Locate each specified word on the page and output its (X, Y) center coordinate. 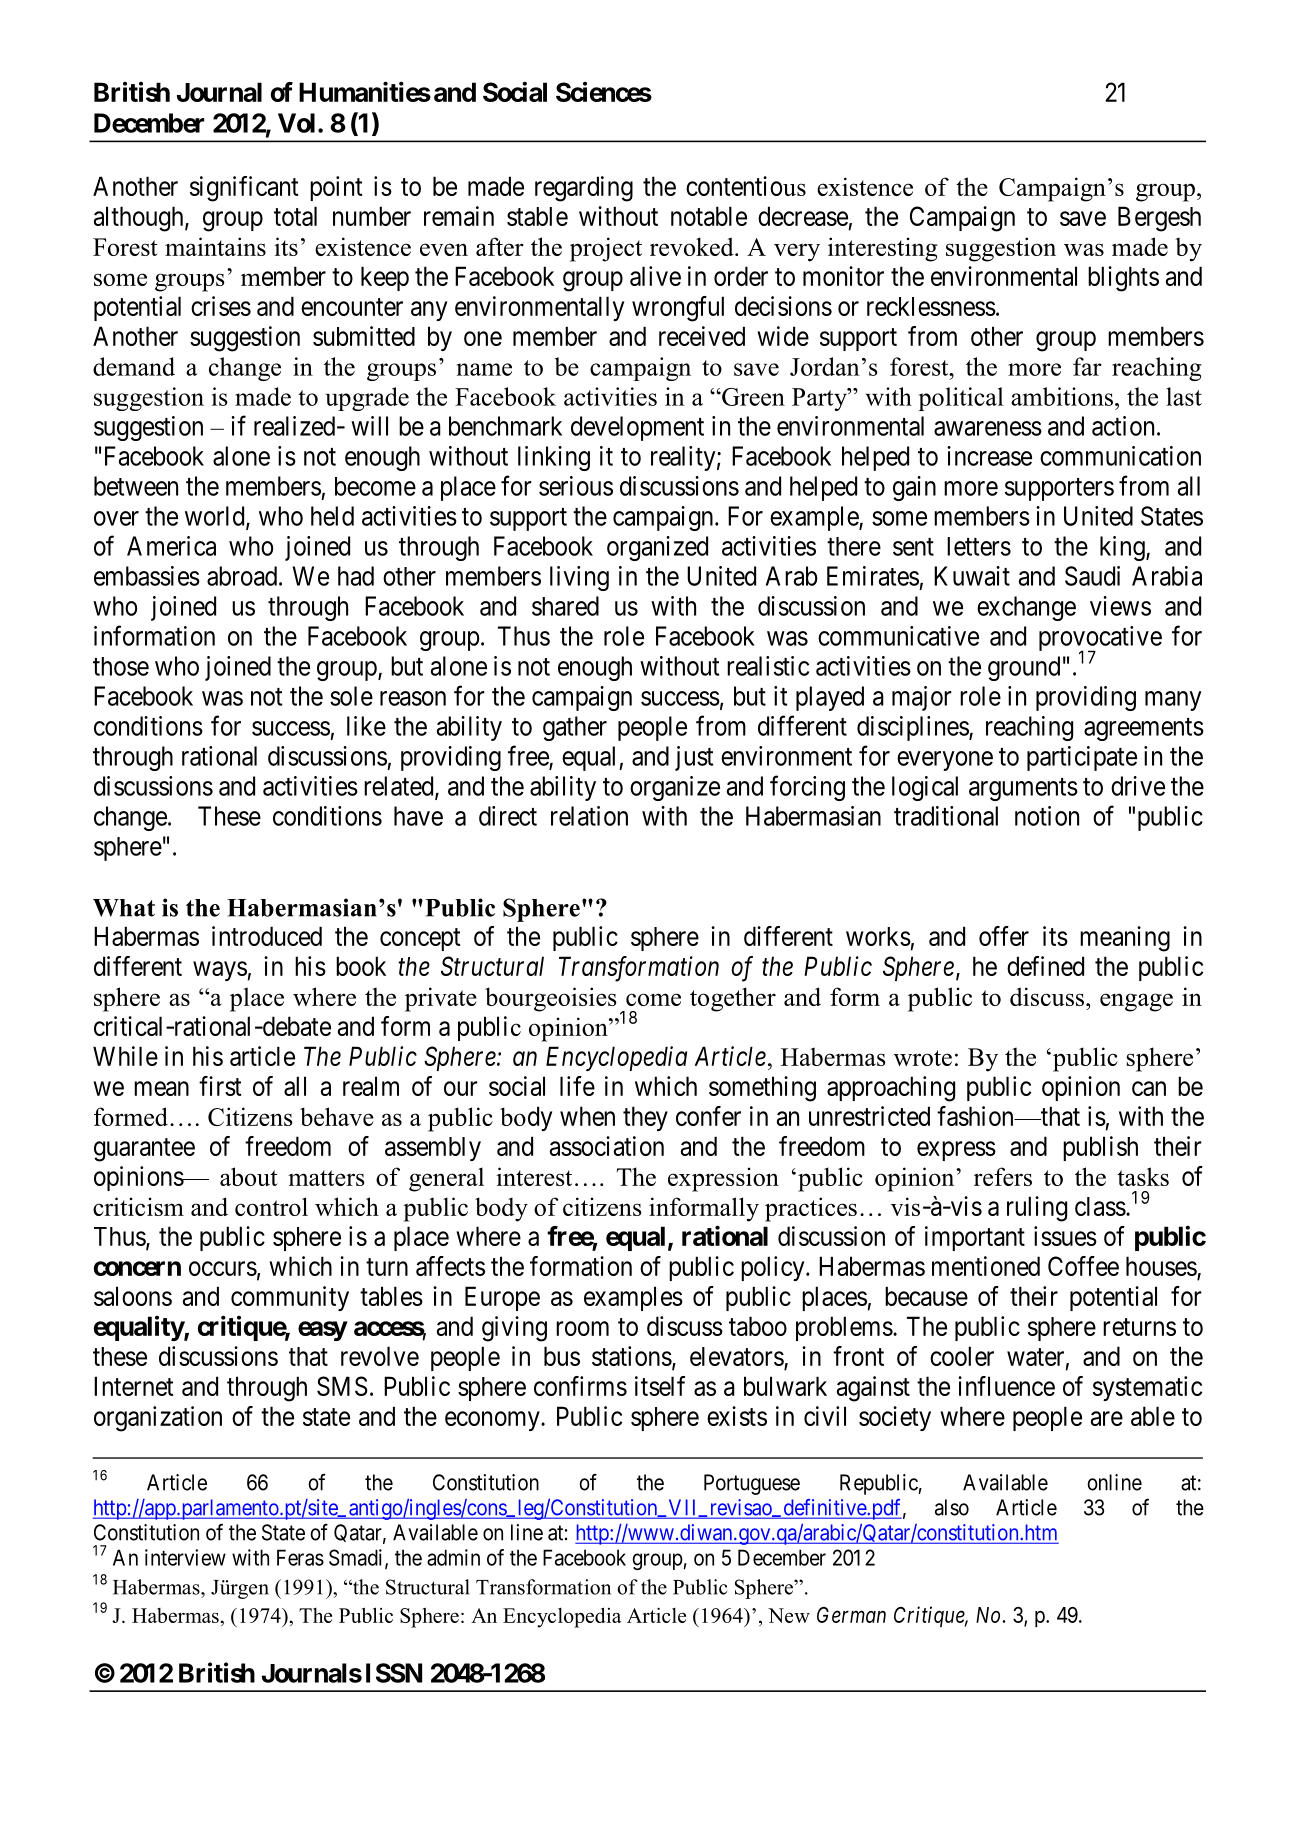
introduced (267, 936)
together (733, 999)
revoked (693, 246)
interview (185, 1557)
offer (1004, 936)
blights (1123, 279)
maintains (215, 246)
